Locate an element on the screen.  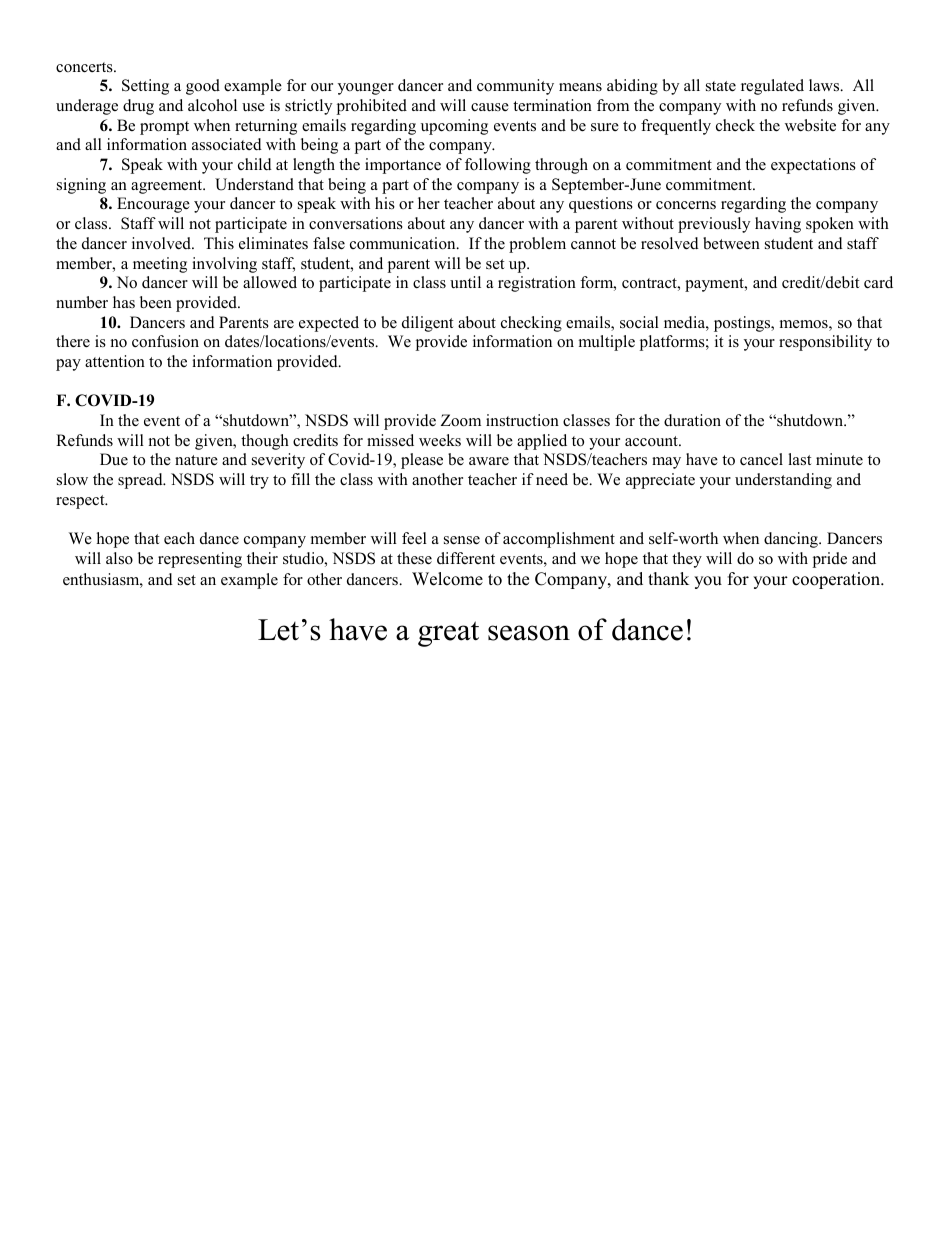
spread is located at coordinates (141, 481).
